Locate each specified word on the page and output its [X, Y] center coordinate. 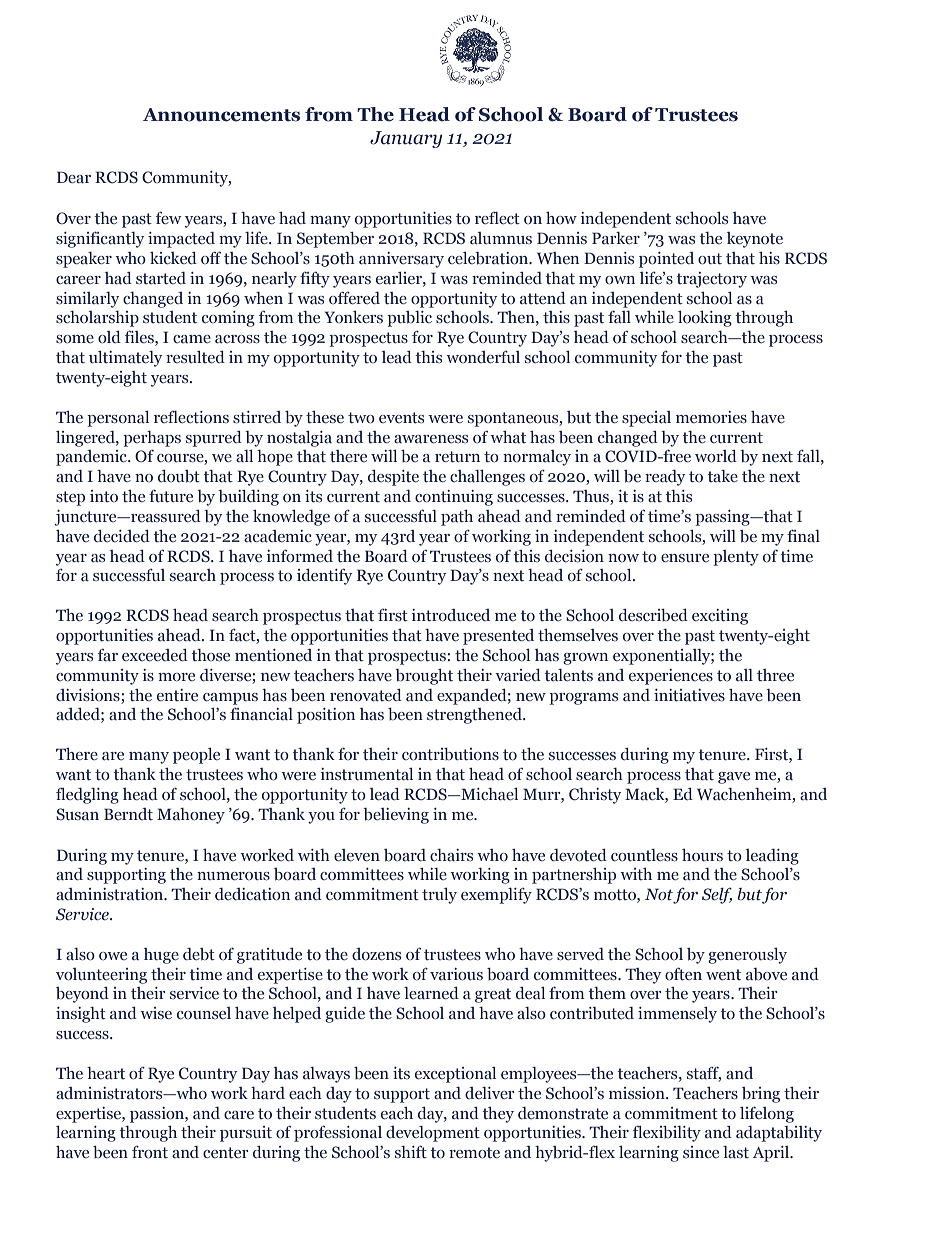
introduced [451, 615]
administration [111, 894]
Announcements [221, 115]
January [406, 139]
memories [711, 417]
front [150, 1152]
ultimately [125, 359]
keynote [755, 240]
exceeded [155, 655]
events [401, 418]
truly [439, 896]
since [701, 1152]
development [433, 1134]
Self [717, 896]
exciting [720, 617]
